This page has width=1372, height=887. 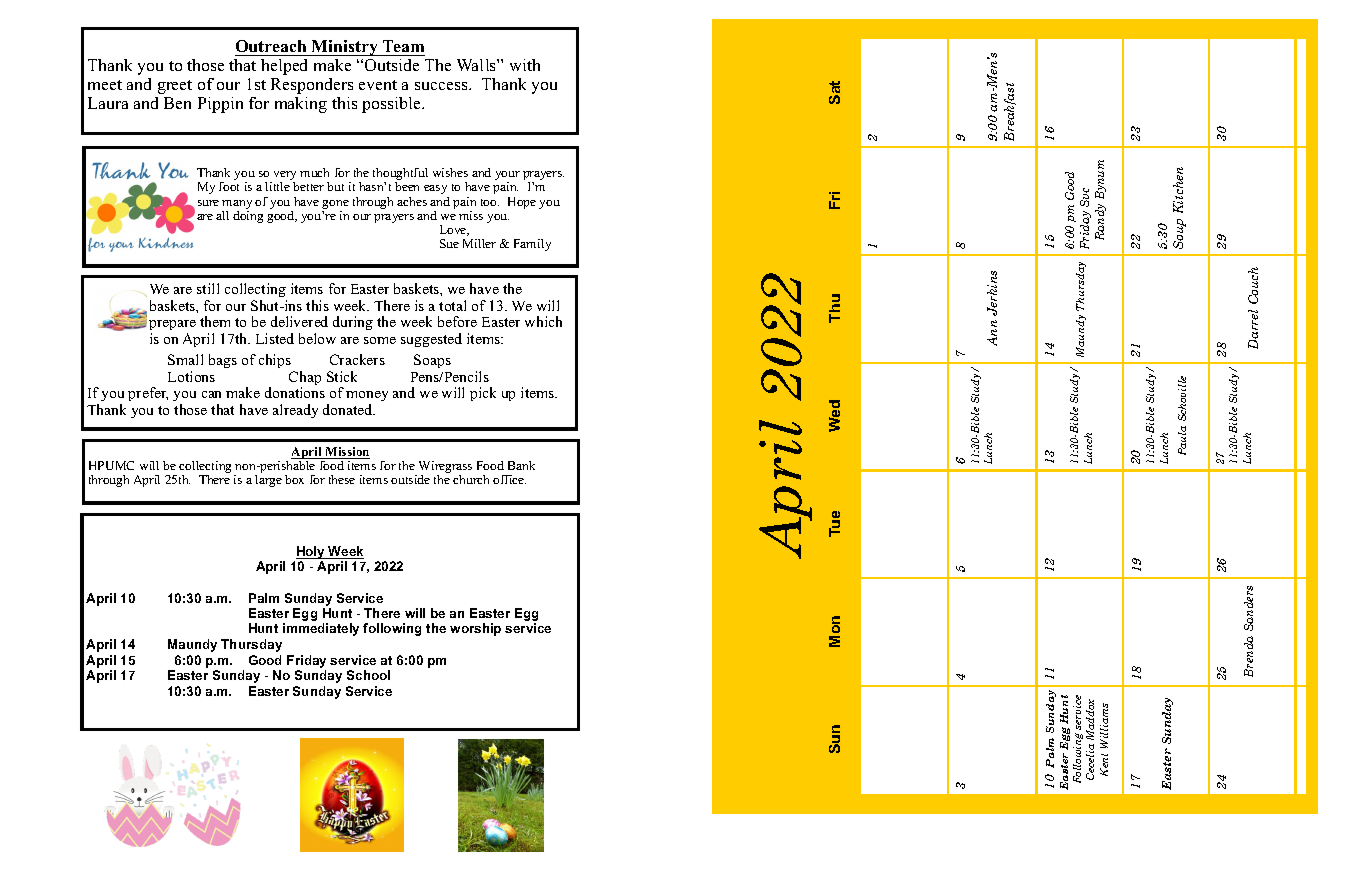 What do you see at coordinates (312, 86) in the page?
I see `Responders` at bounding box center [312, 86].
